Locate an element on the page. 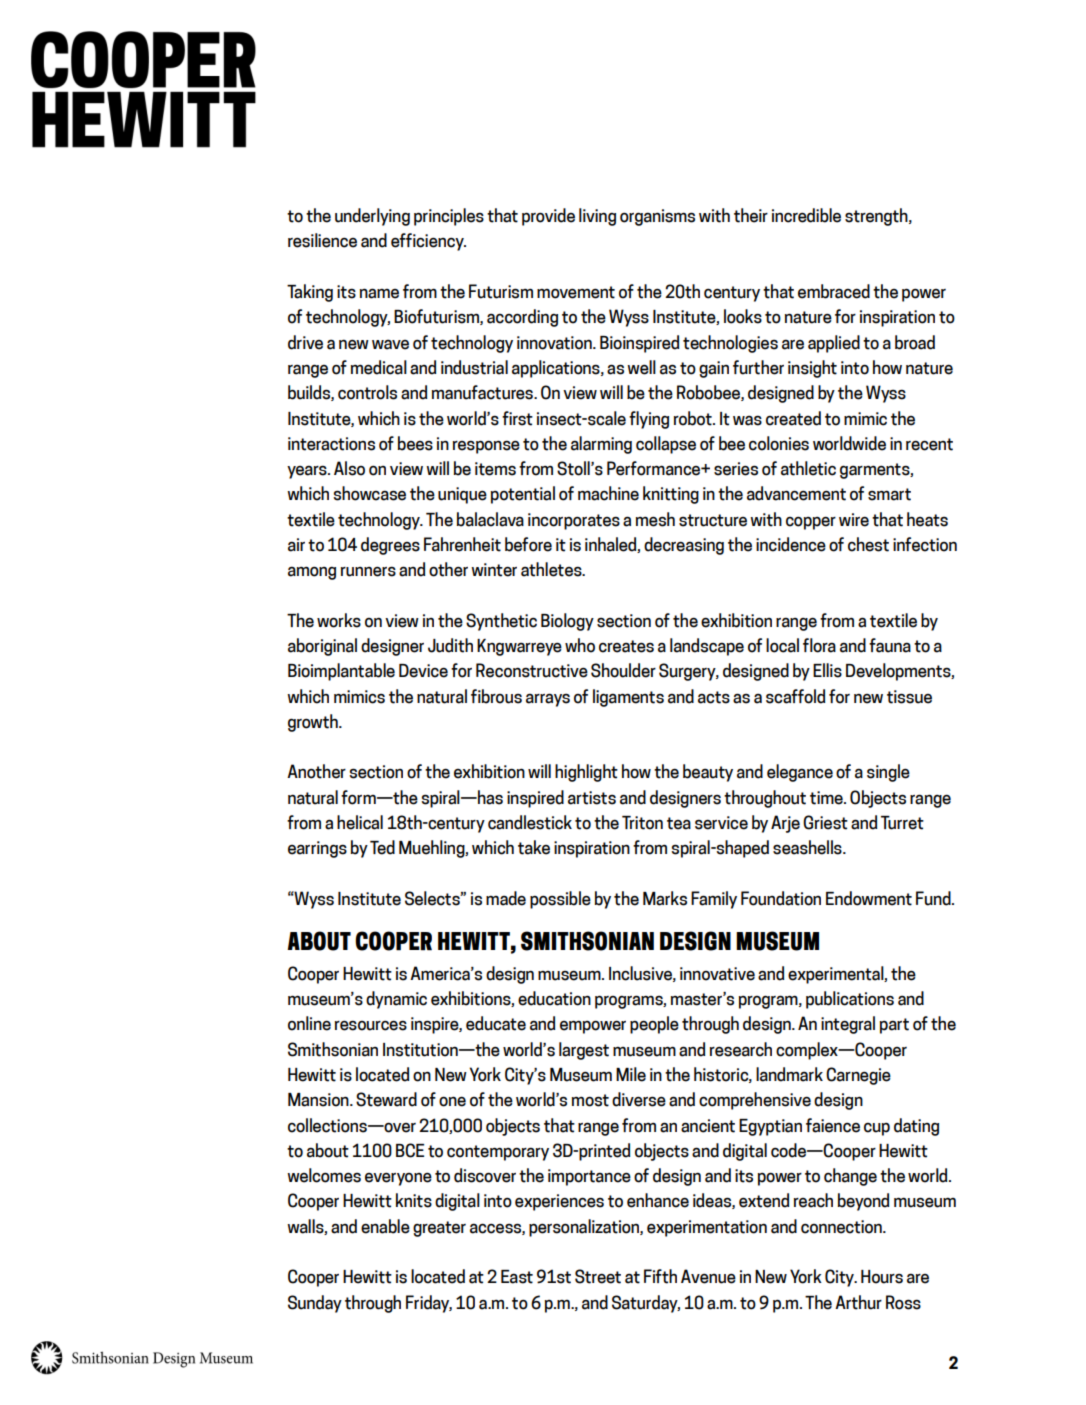 The width and height of the image is (1086, 1405). single is located at coordinates (888, 773).
